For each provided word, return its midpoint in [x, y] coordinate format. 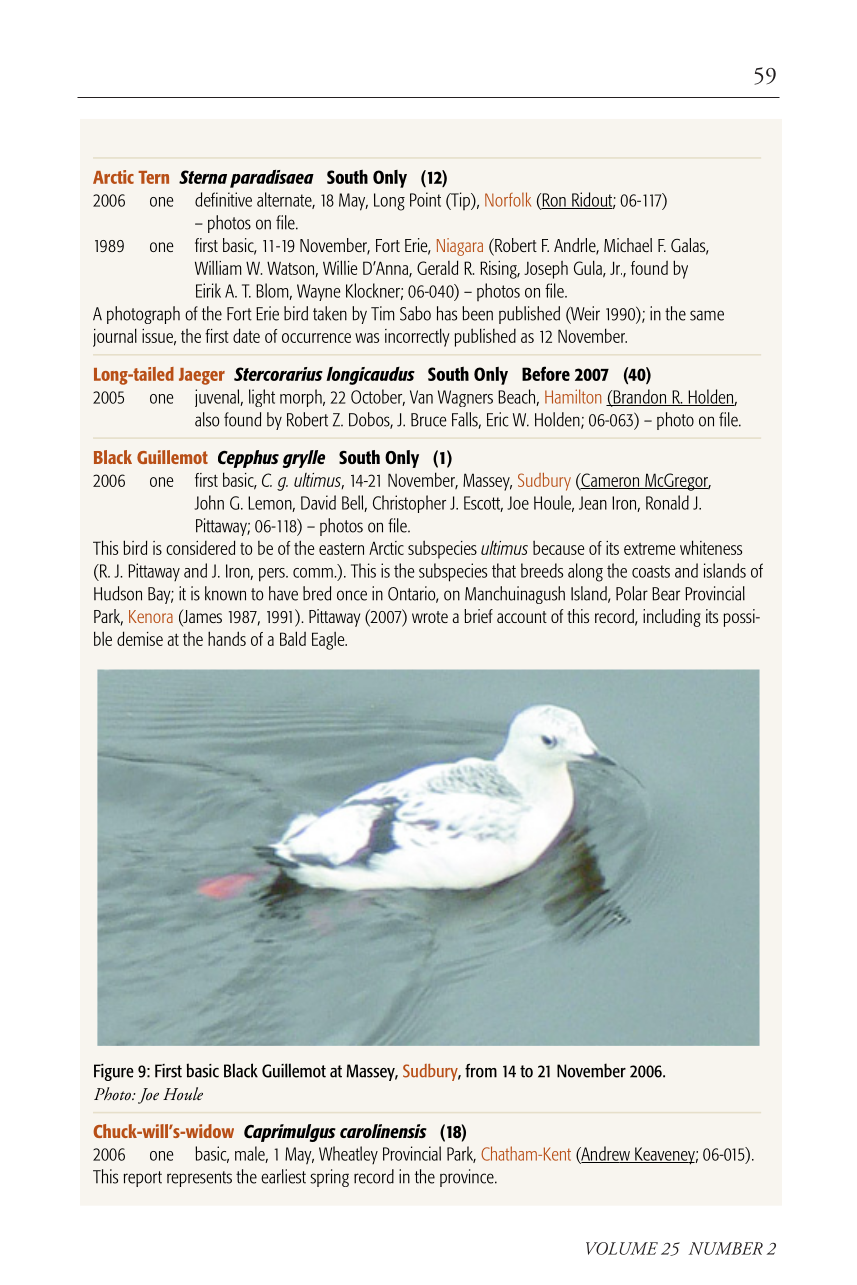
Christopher [409, 504]
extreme [649, 549]
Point [425, 199]
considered [200, 547]
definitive [223, 199]
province [468, 1178]
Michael [628, 245]
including [672, 618]
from [481, 1070]
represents [199, 1179]
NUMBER [726, 1248]
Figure [114, 1072]
